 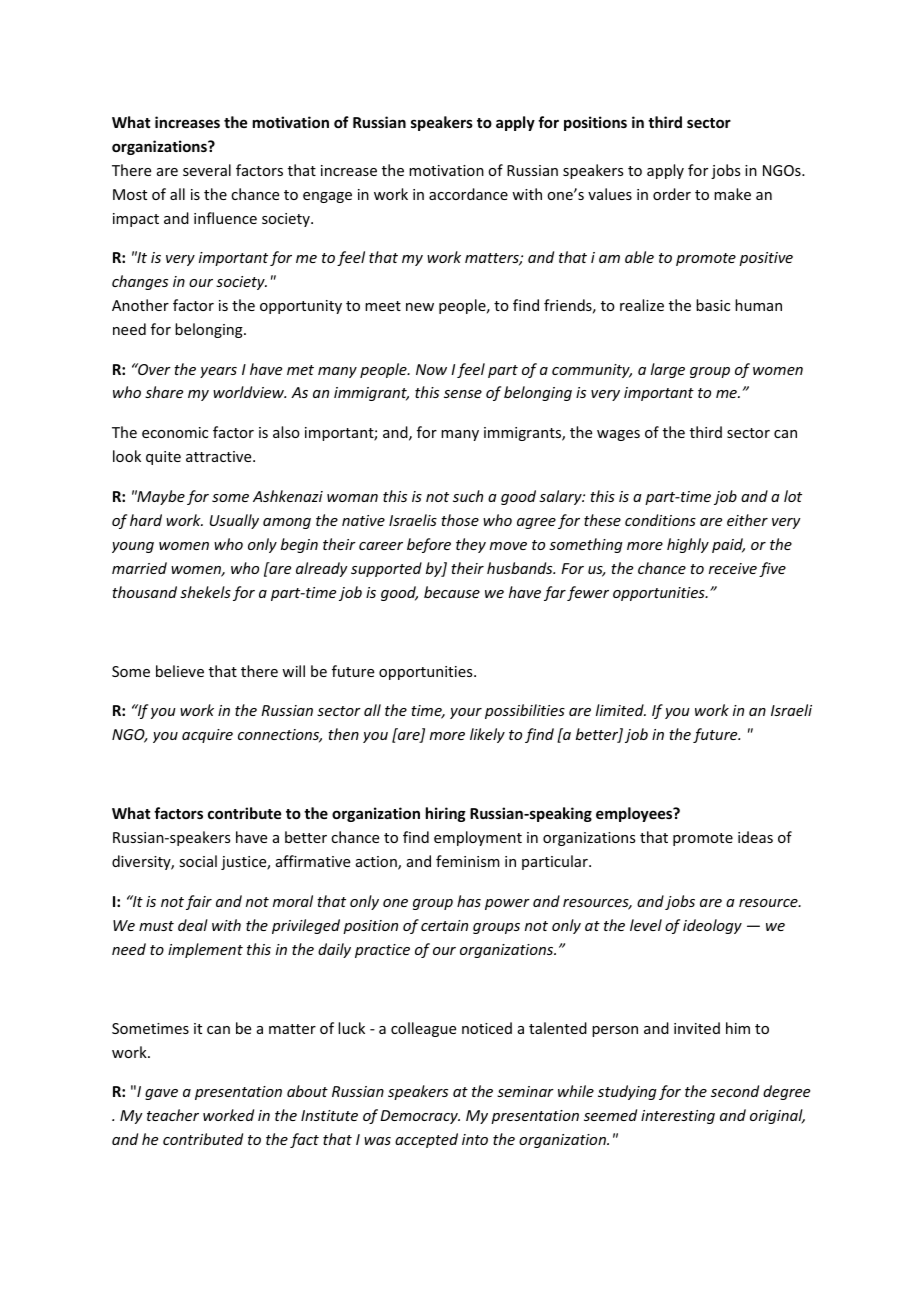 What do you see at coordinates (420, 1117) in the page?
I see `Democracy` at bounding box center [420, 1117].
